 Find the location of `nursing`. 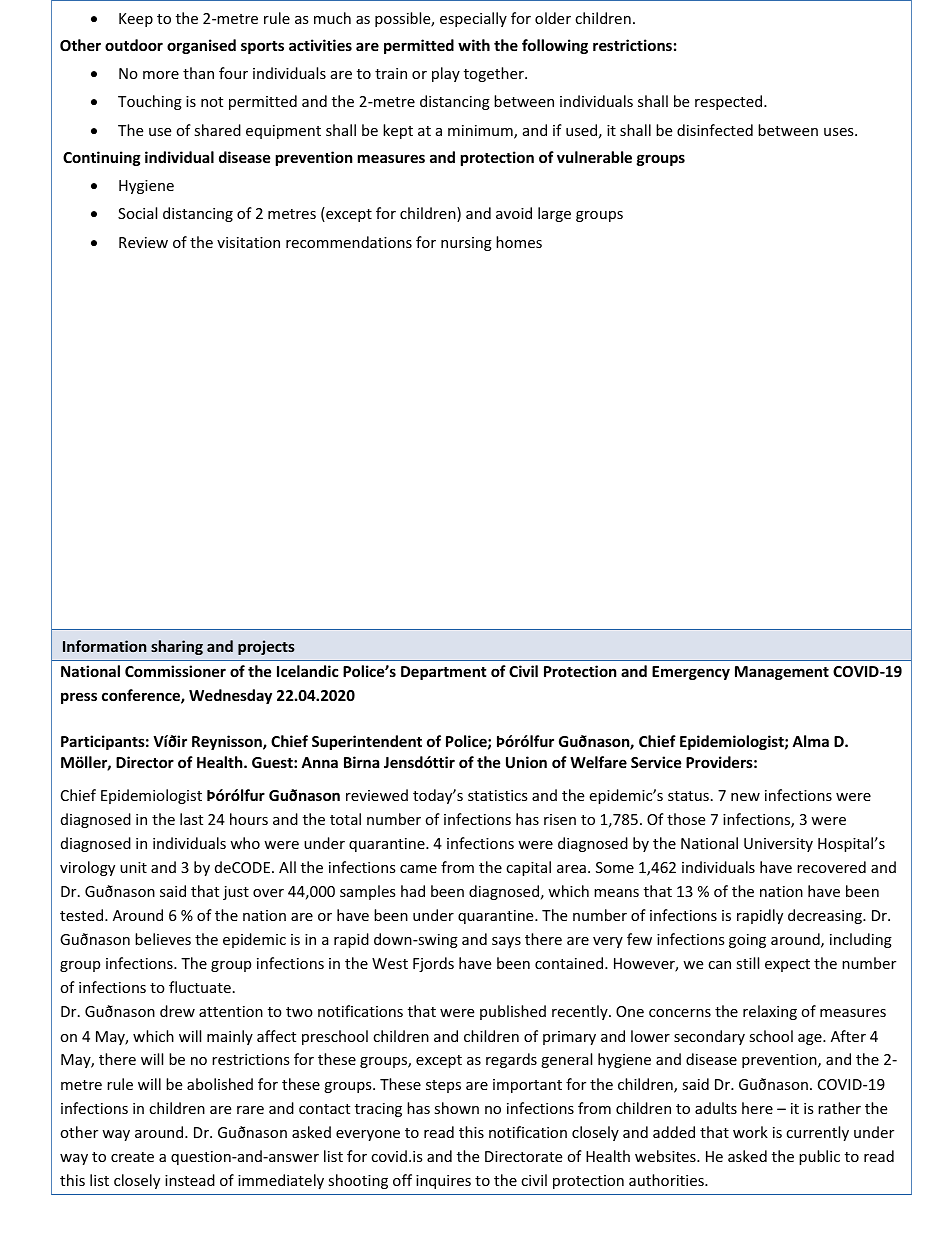

nursing is located at coordinates (466, 244).
